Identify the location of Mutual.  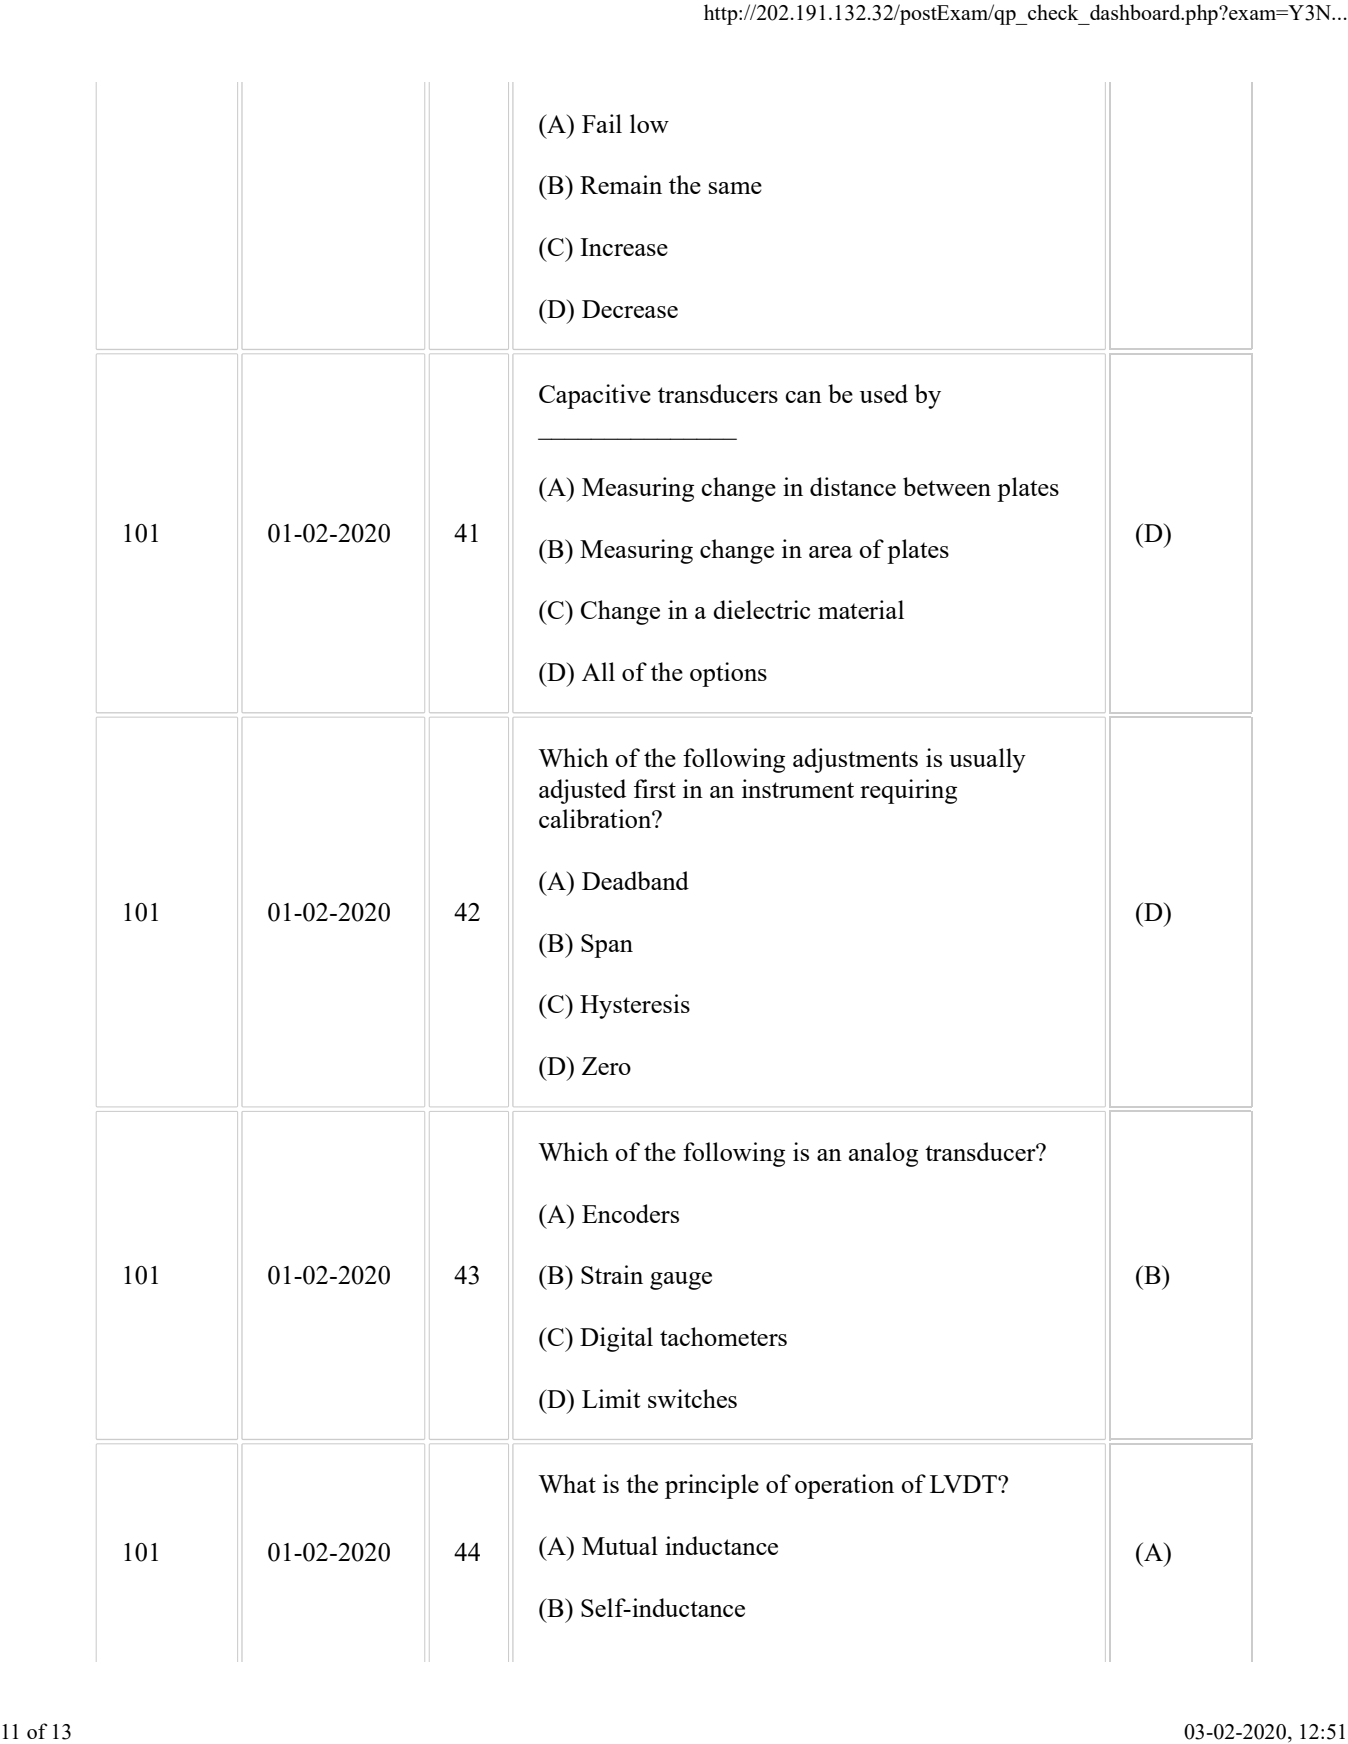
(620, 1545).
